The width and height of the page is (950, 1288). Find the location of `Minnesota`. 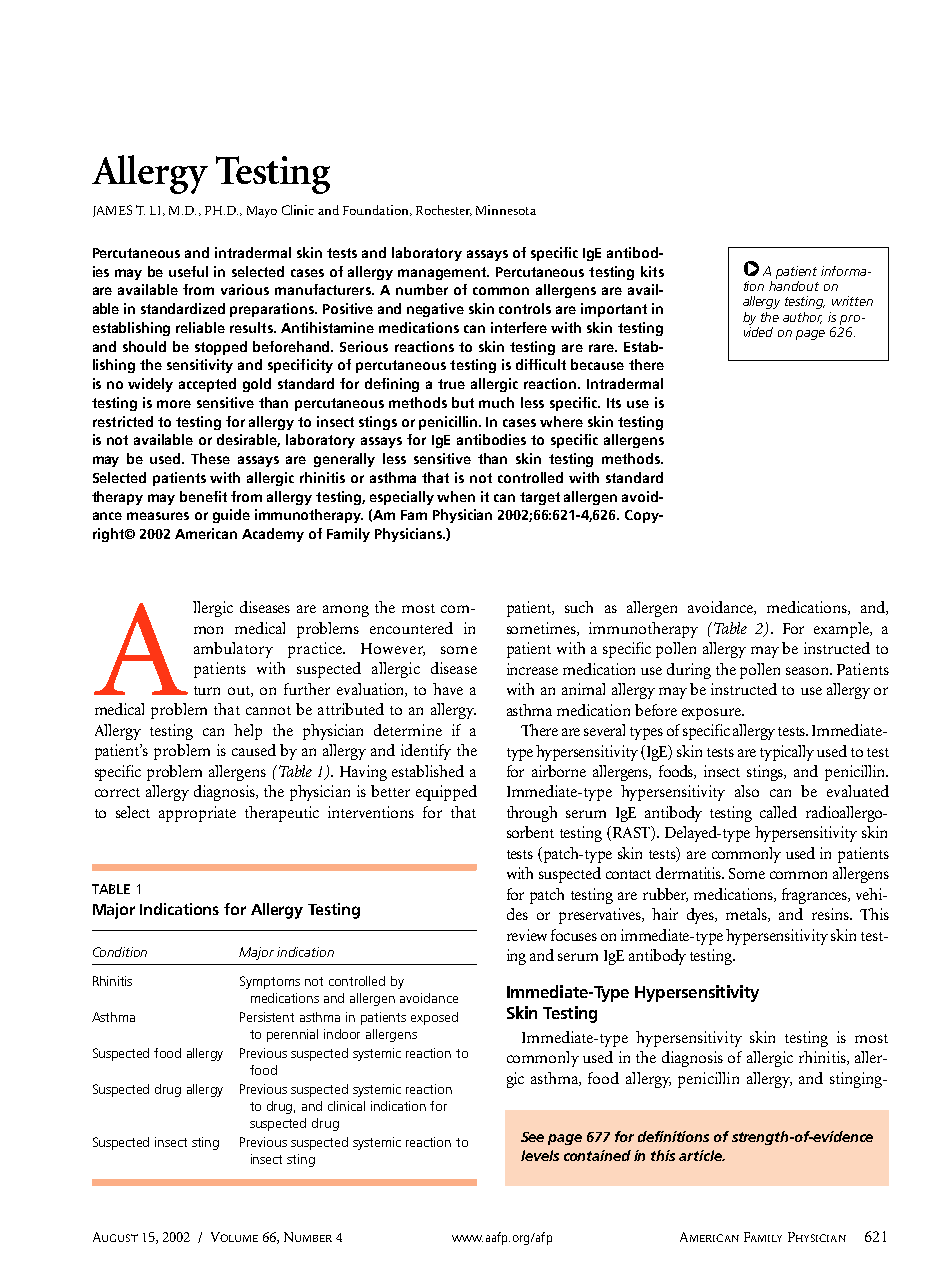

Minnesota is located at coordinates (506, 210).
